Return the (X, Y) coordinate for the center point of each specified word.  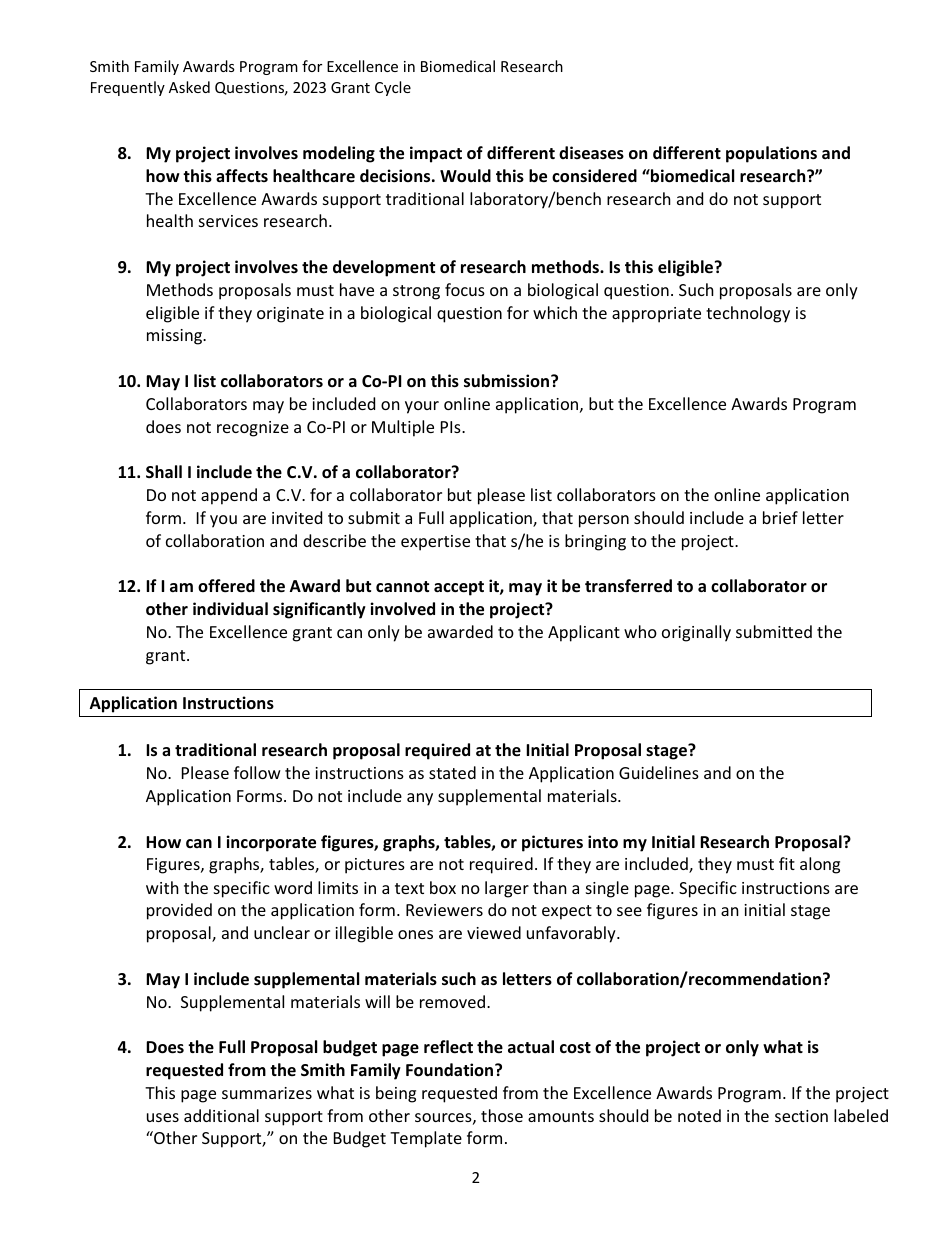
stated (452, 772)
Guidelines (659, 772)
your (422, 407)
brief (780, 517)
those (502, 1115)
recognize (253, 429)
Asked (189, 87)
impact (436, 154)
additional (221, 1115)
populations (771, 154)
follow (257, 772)
